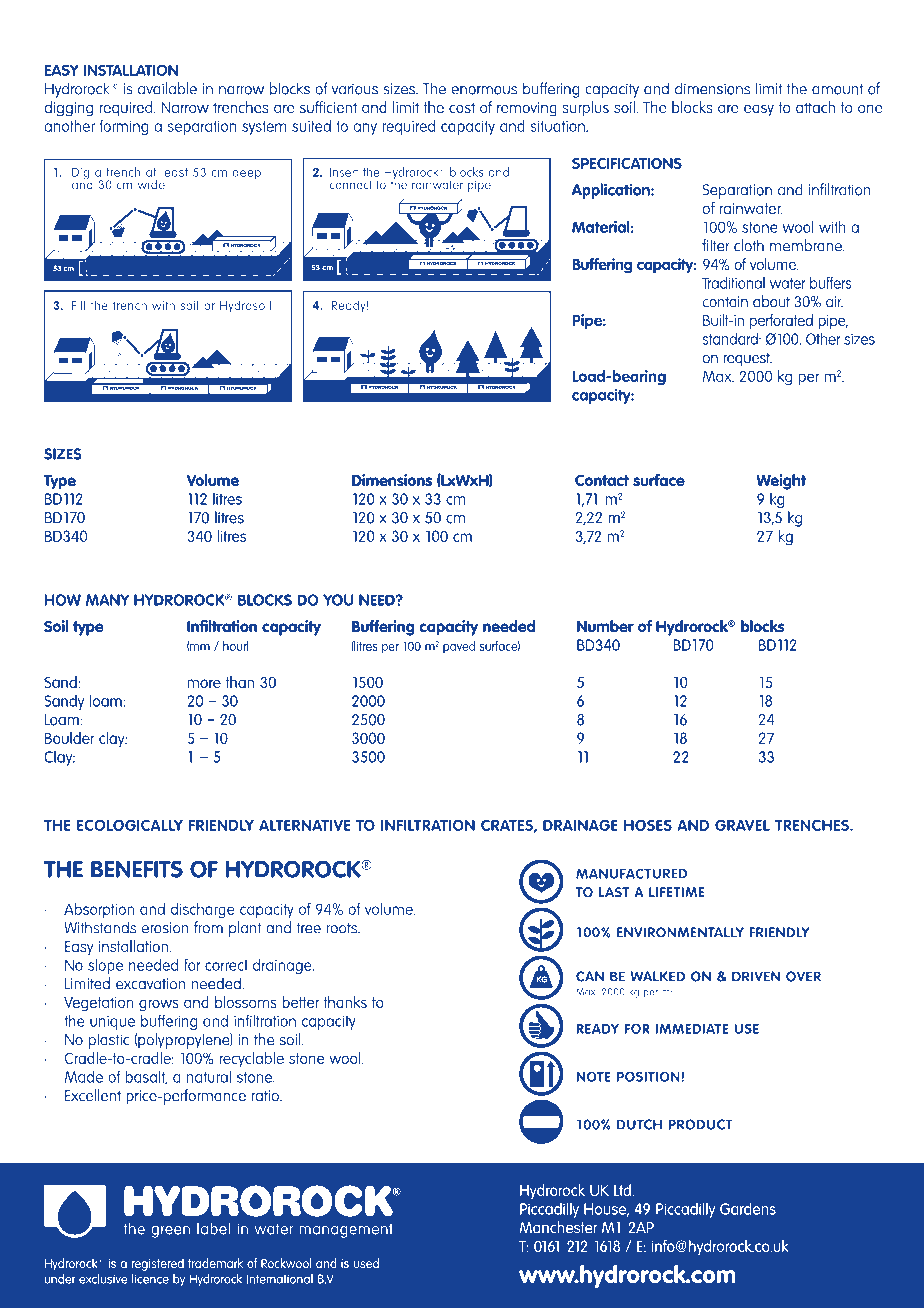  What do you see at coordinates (107, 600) in the screenshot?
I see `MANY` at bounding box center [107, 600].
